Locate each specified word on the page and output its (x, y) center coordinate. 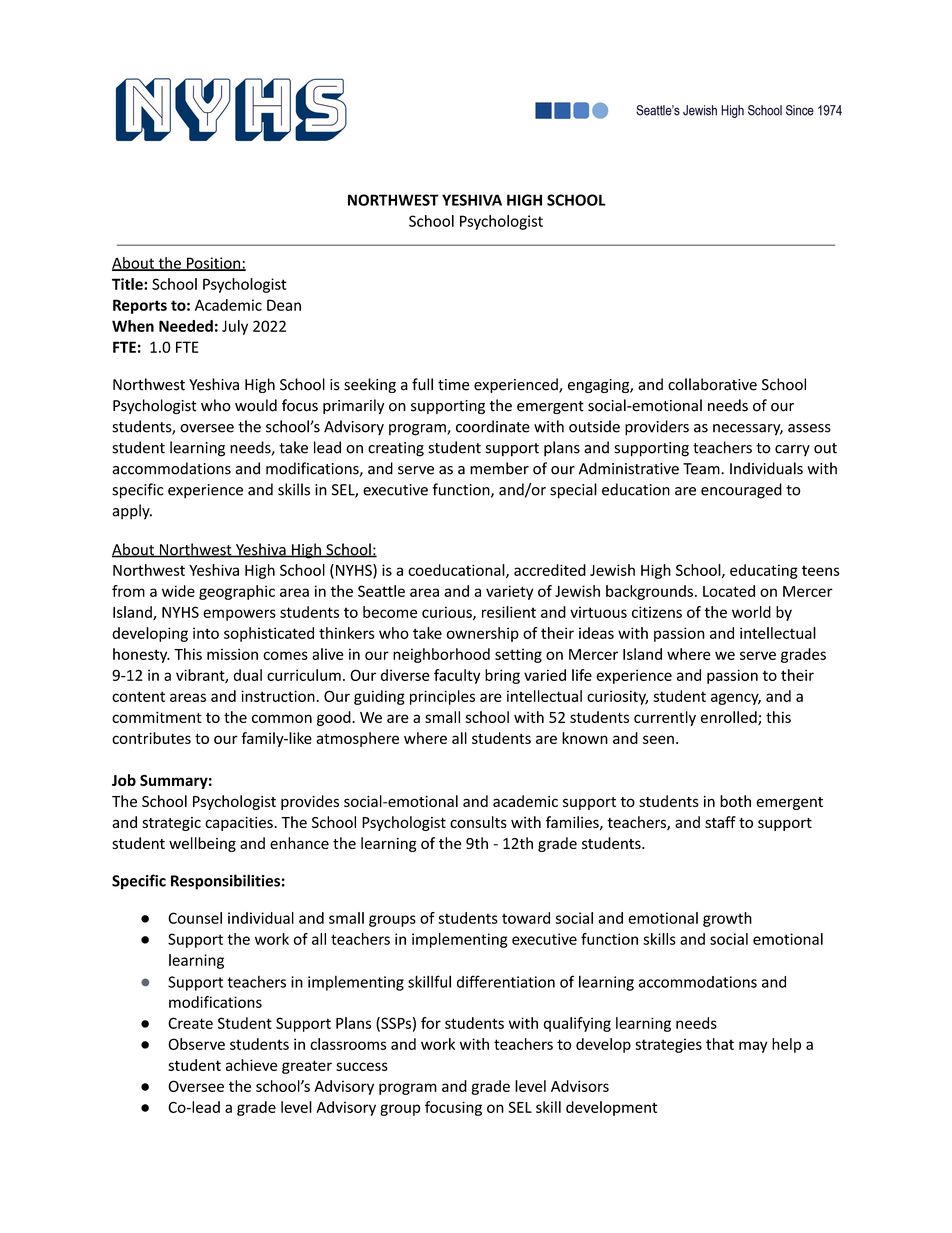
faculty (457, 676)
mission (232, 654)
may (753, 1047)
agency (736, 699)
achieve (251, 1065)
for (431, 1023)
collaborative (712, 384)
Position (214, 264)
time (454, 385)
